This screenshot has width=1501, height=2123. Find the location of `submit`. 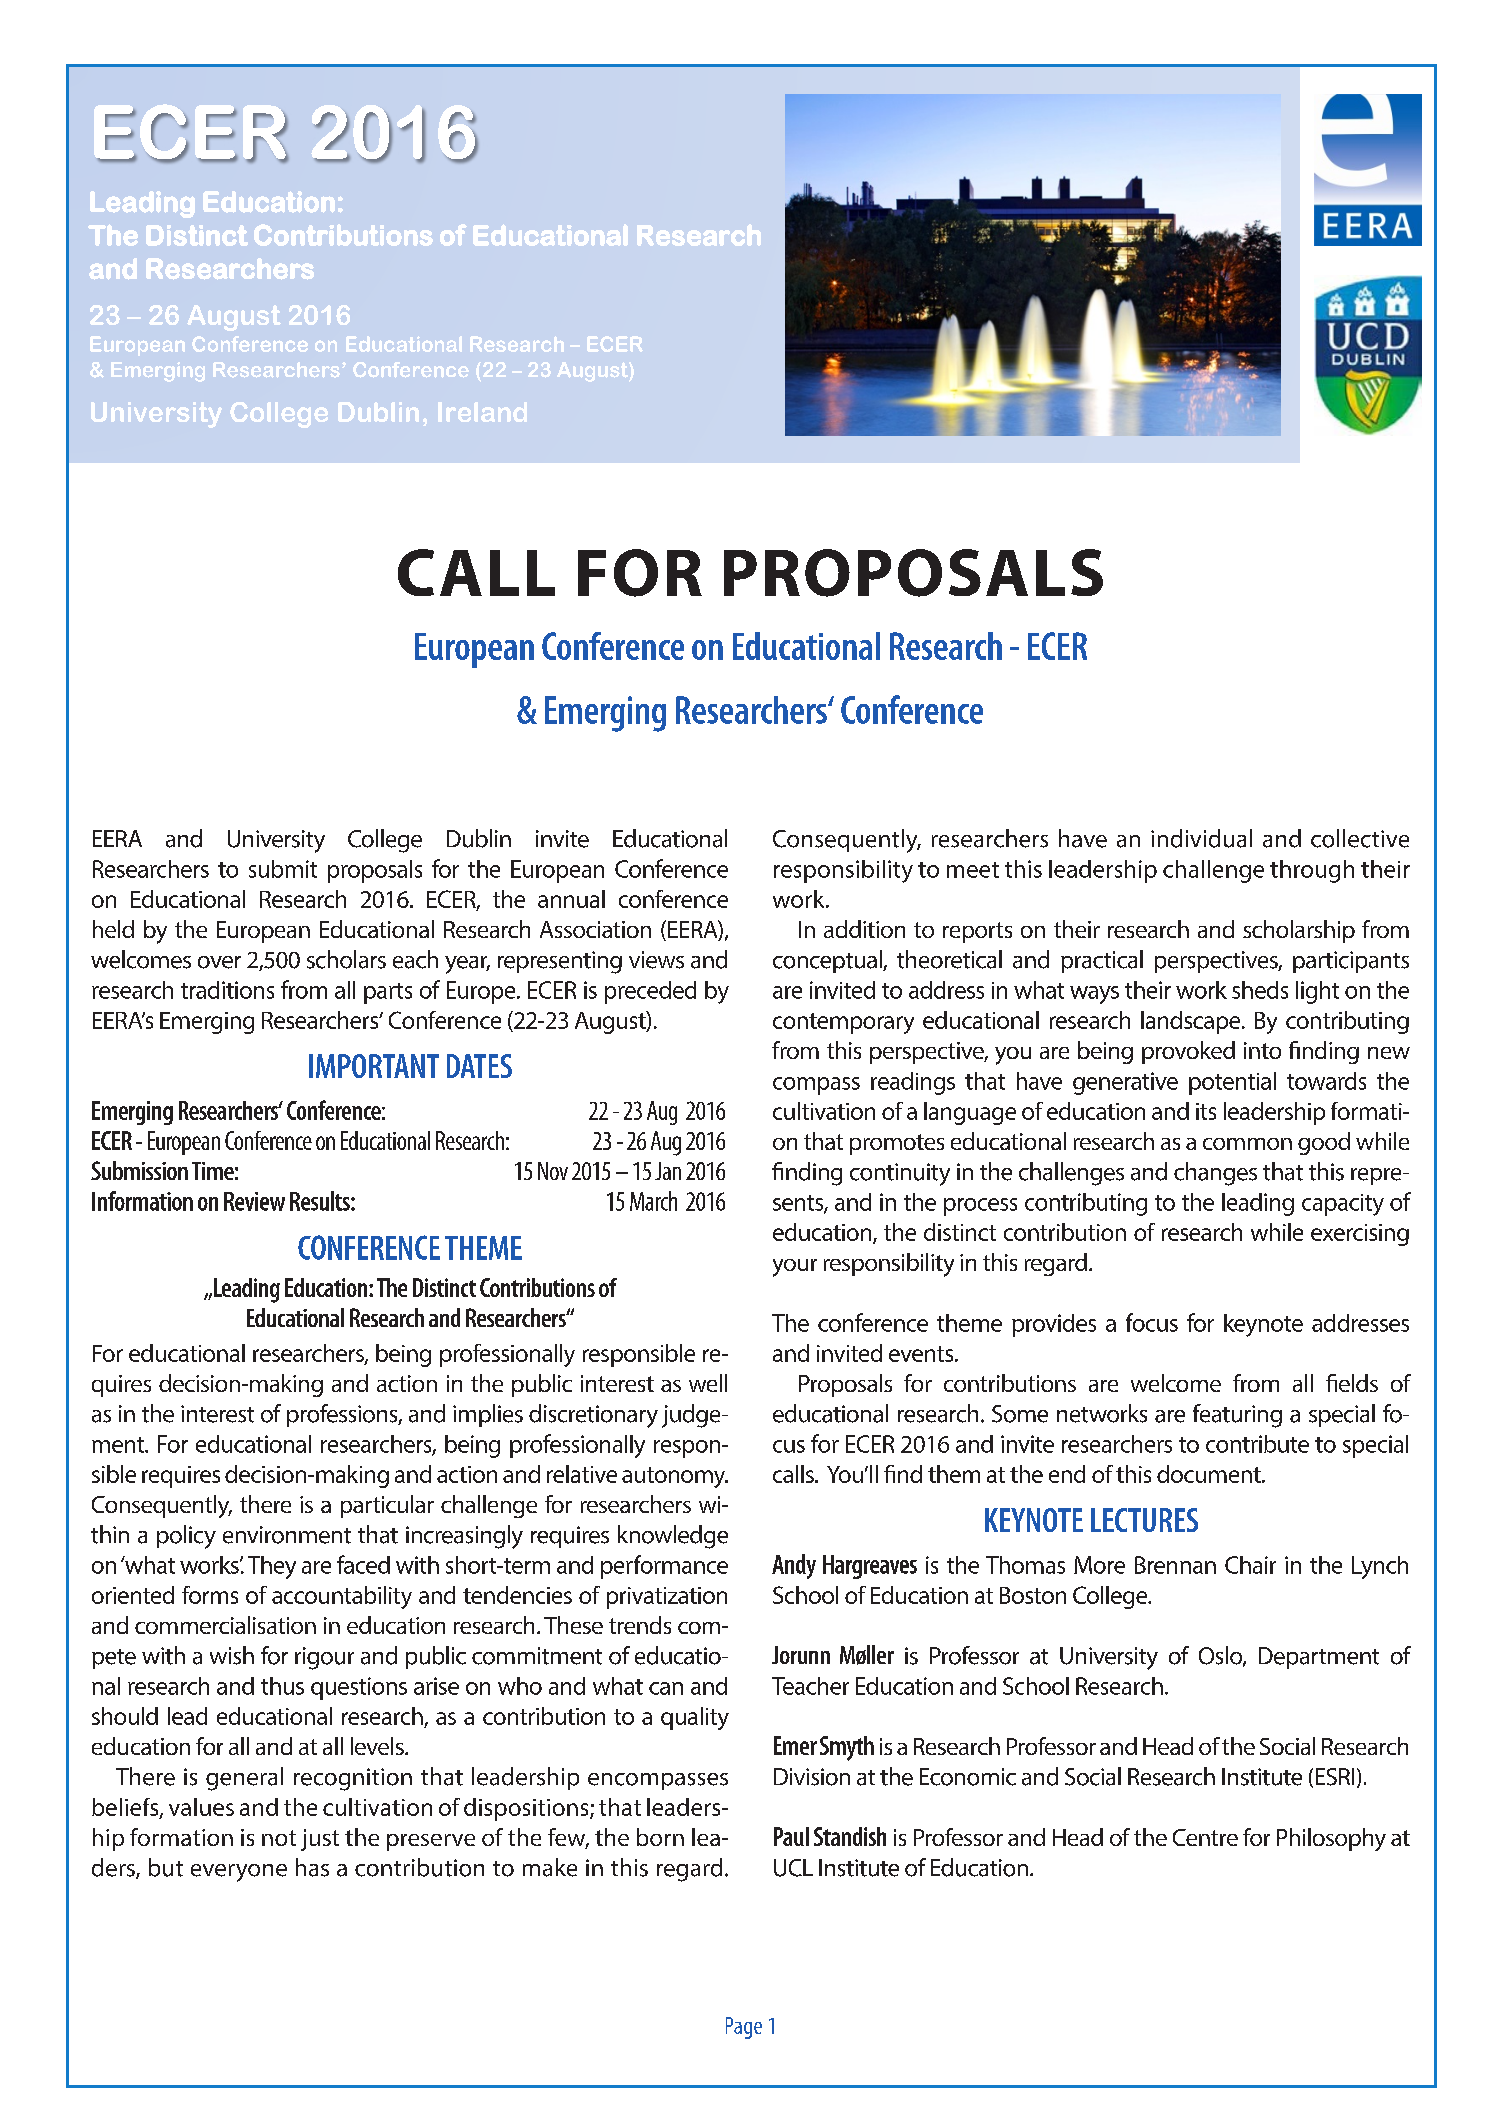

submit is located at coordinates (283, 869).
